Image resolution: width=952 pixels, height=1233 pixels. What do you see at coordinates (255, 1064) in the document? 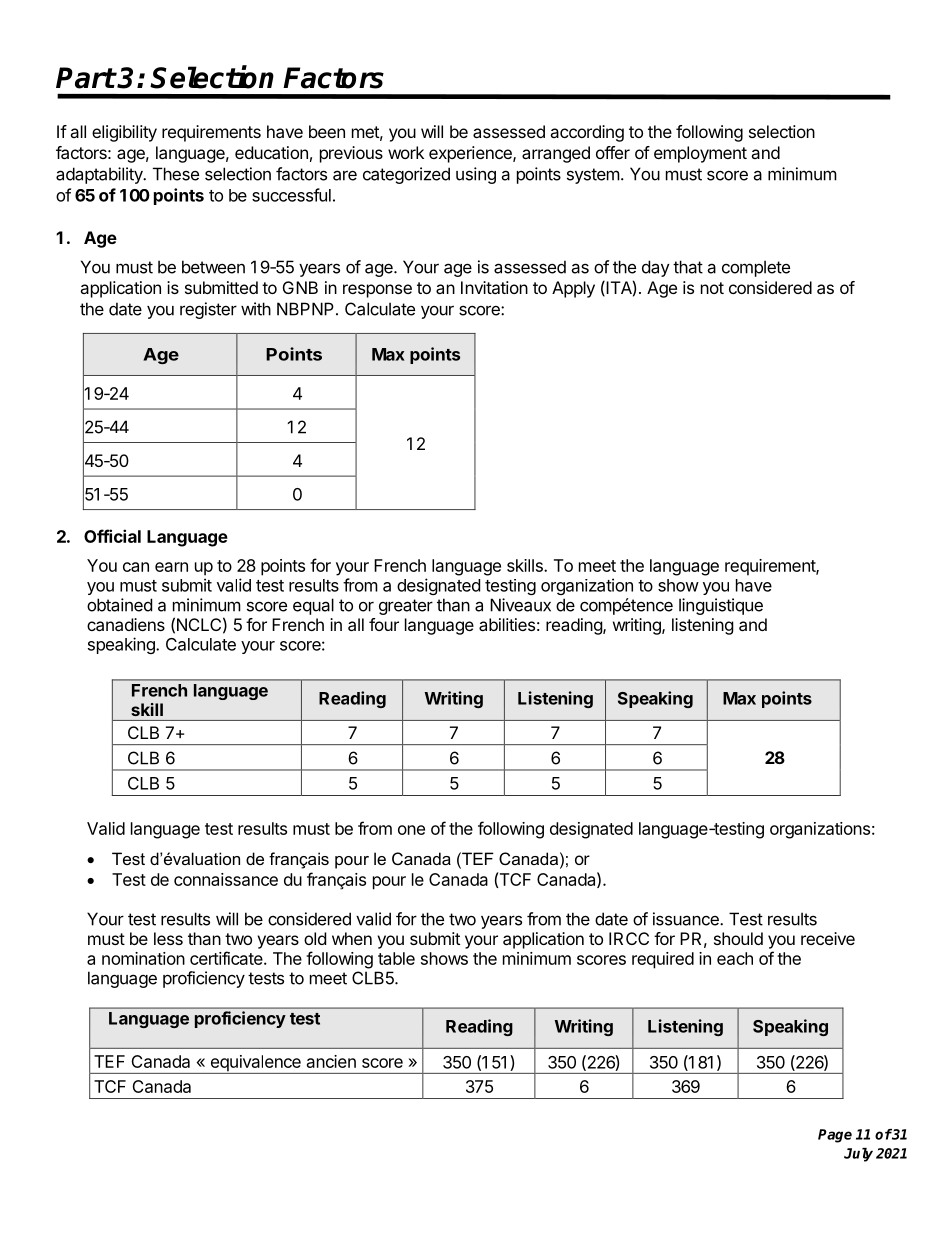
I see `equivalence` at bounding box center [255, 1064].
